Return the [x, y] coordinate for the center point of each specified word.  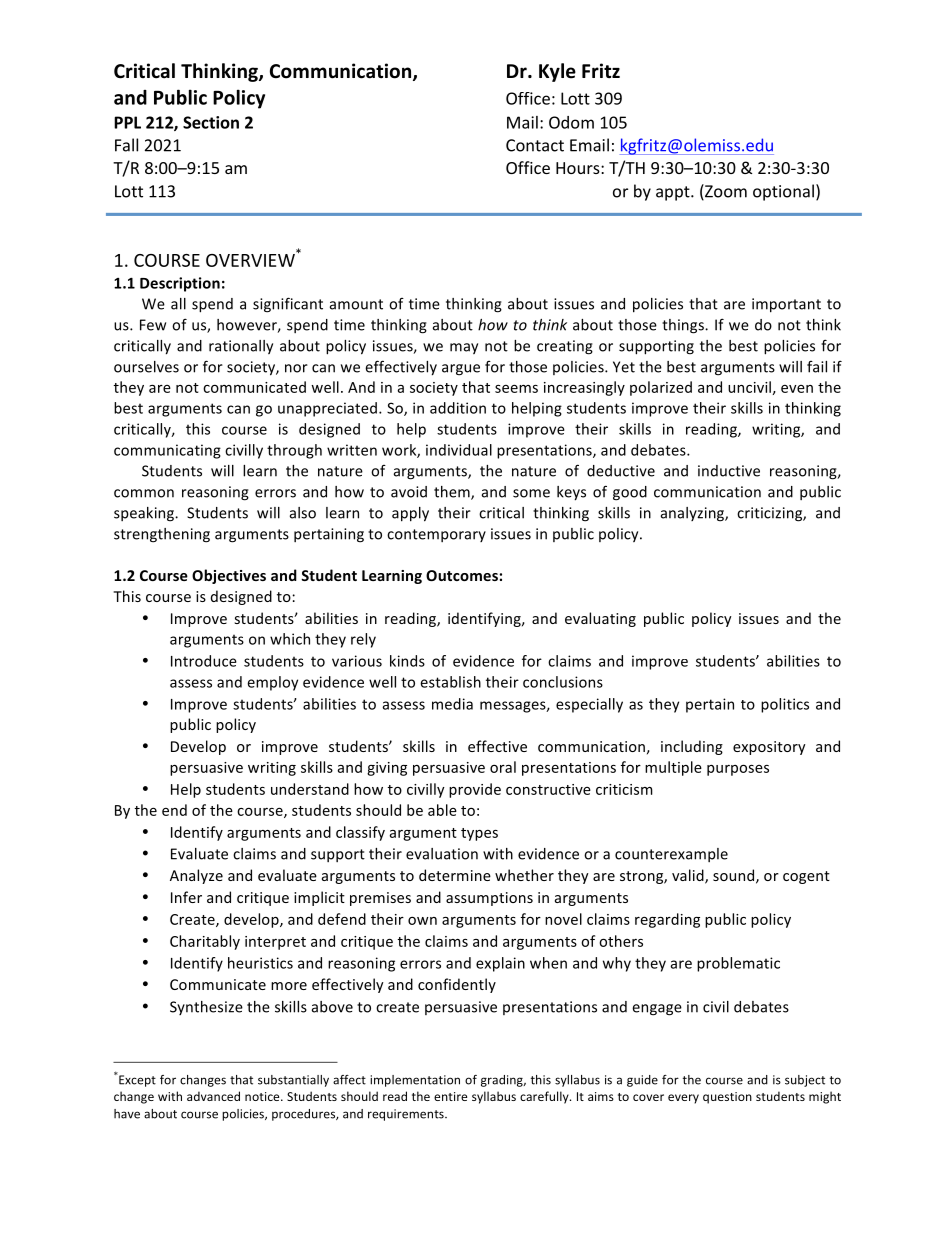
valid [689, 876]
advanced [213, 1096]
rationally [241, 347]
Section [211, 122]
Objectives [229, 576]
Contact [535, 145]
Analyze [196, 876]
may [464, 348]
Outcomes [462, 575]
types [479, 834]
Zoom [725, 192]
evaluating [600, 619]
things [684, 326]
